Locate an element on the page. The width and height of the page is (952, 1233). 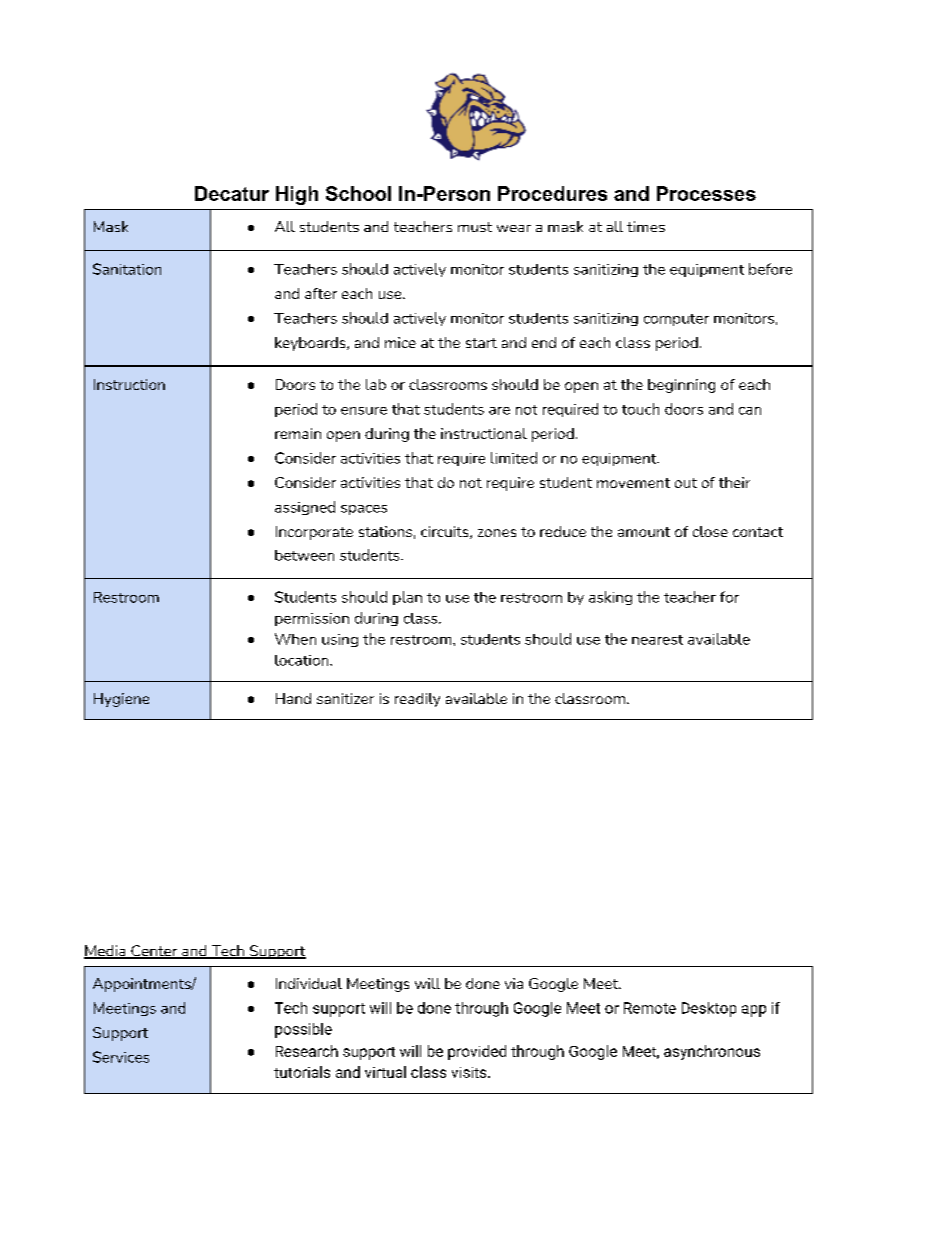
readily is located at coordinates (417, 700).
